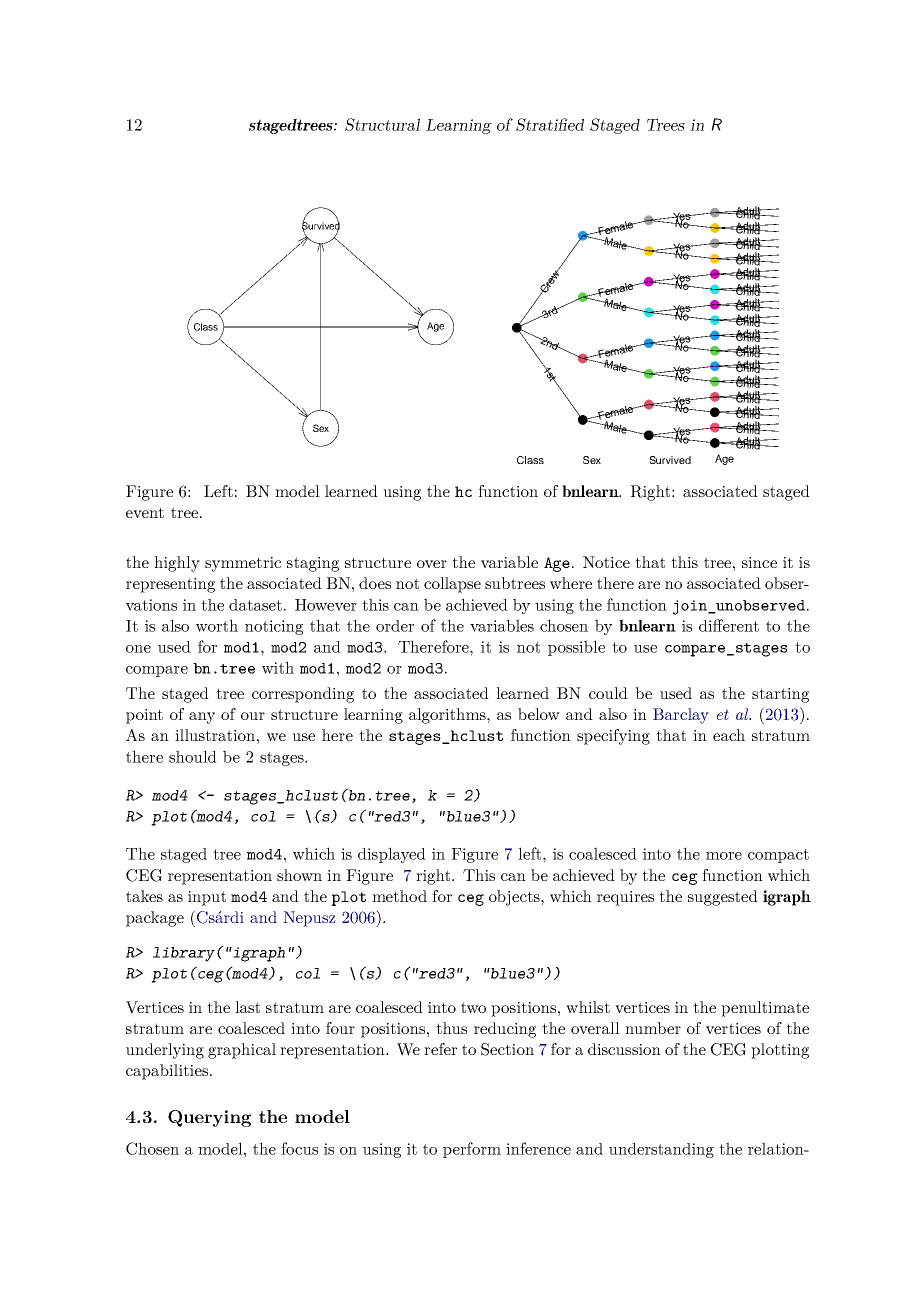 The height and width of the screenshot is (1308, 924). What do you see at coordinates (209, 1118) in the screenshot?
I see `Querying` at bounding box center [209, 1118].
